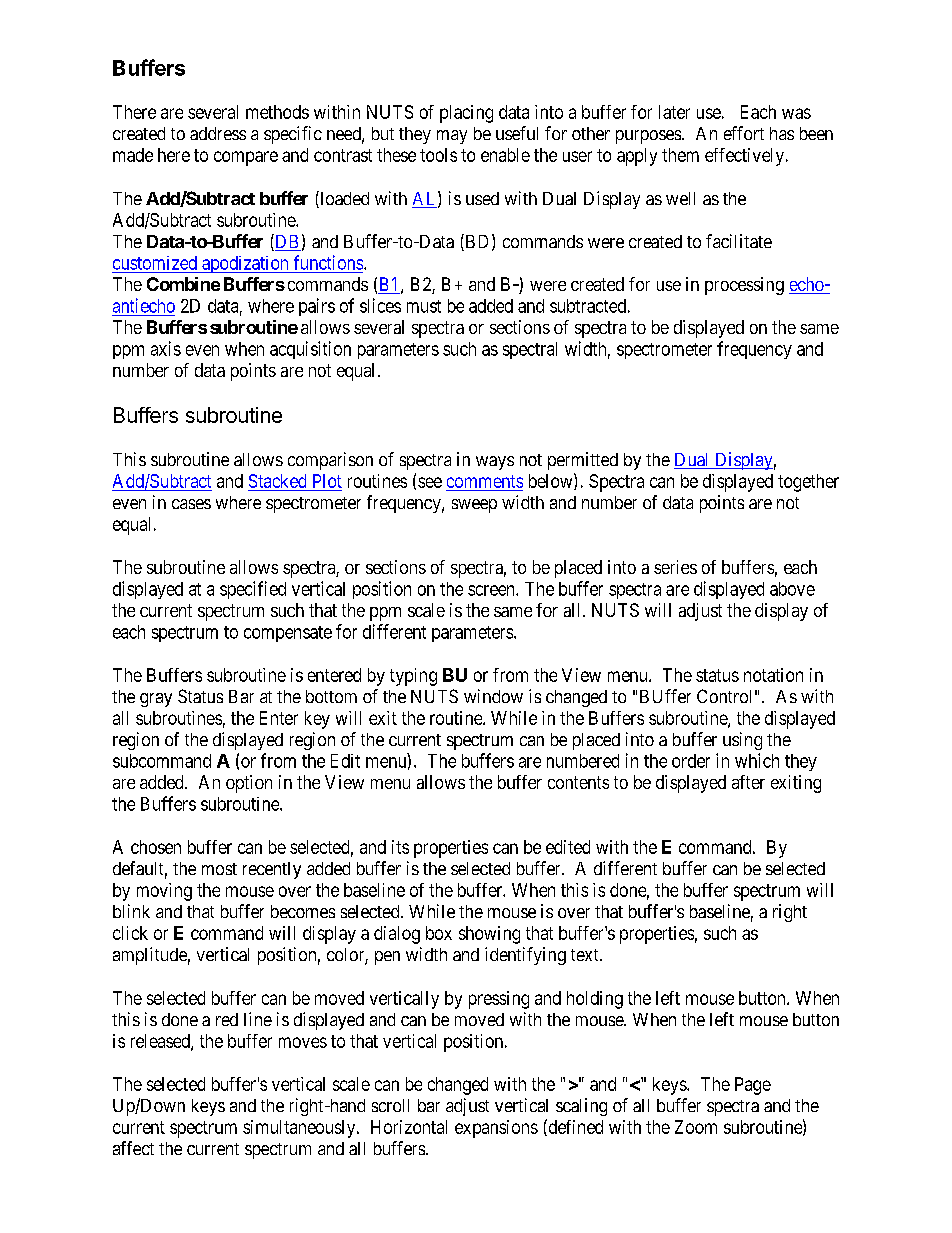 The image size is (952, 1233). I want to click on specified, so click(253, 590).
